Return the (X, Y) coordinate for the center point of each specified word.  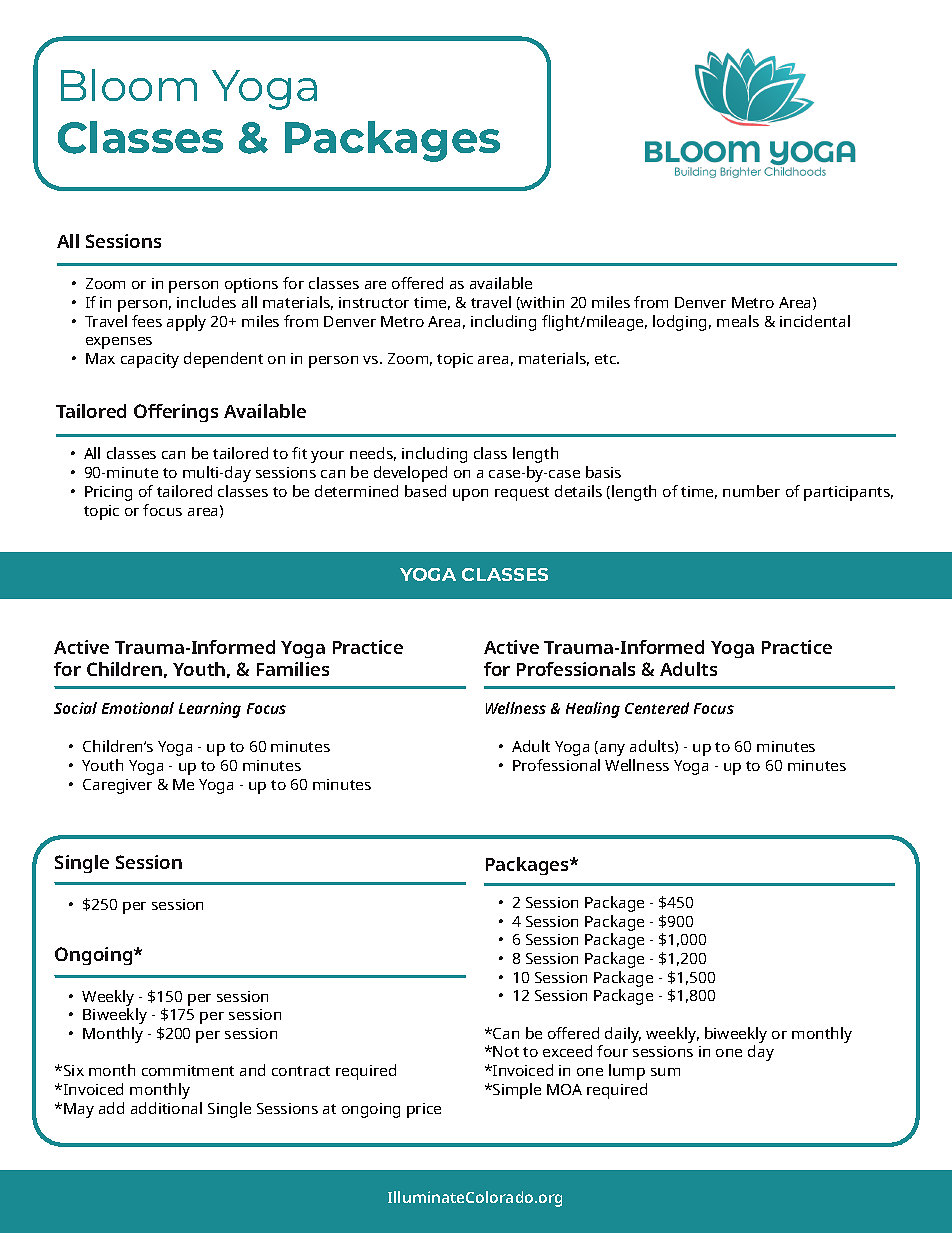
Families (293, 669)
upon (470, 495)
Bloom (129, 85)
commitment (188, 1070)
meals (738, 321)
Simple (516, 1091)
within (541, 303)
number (751, 491)
